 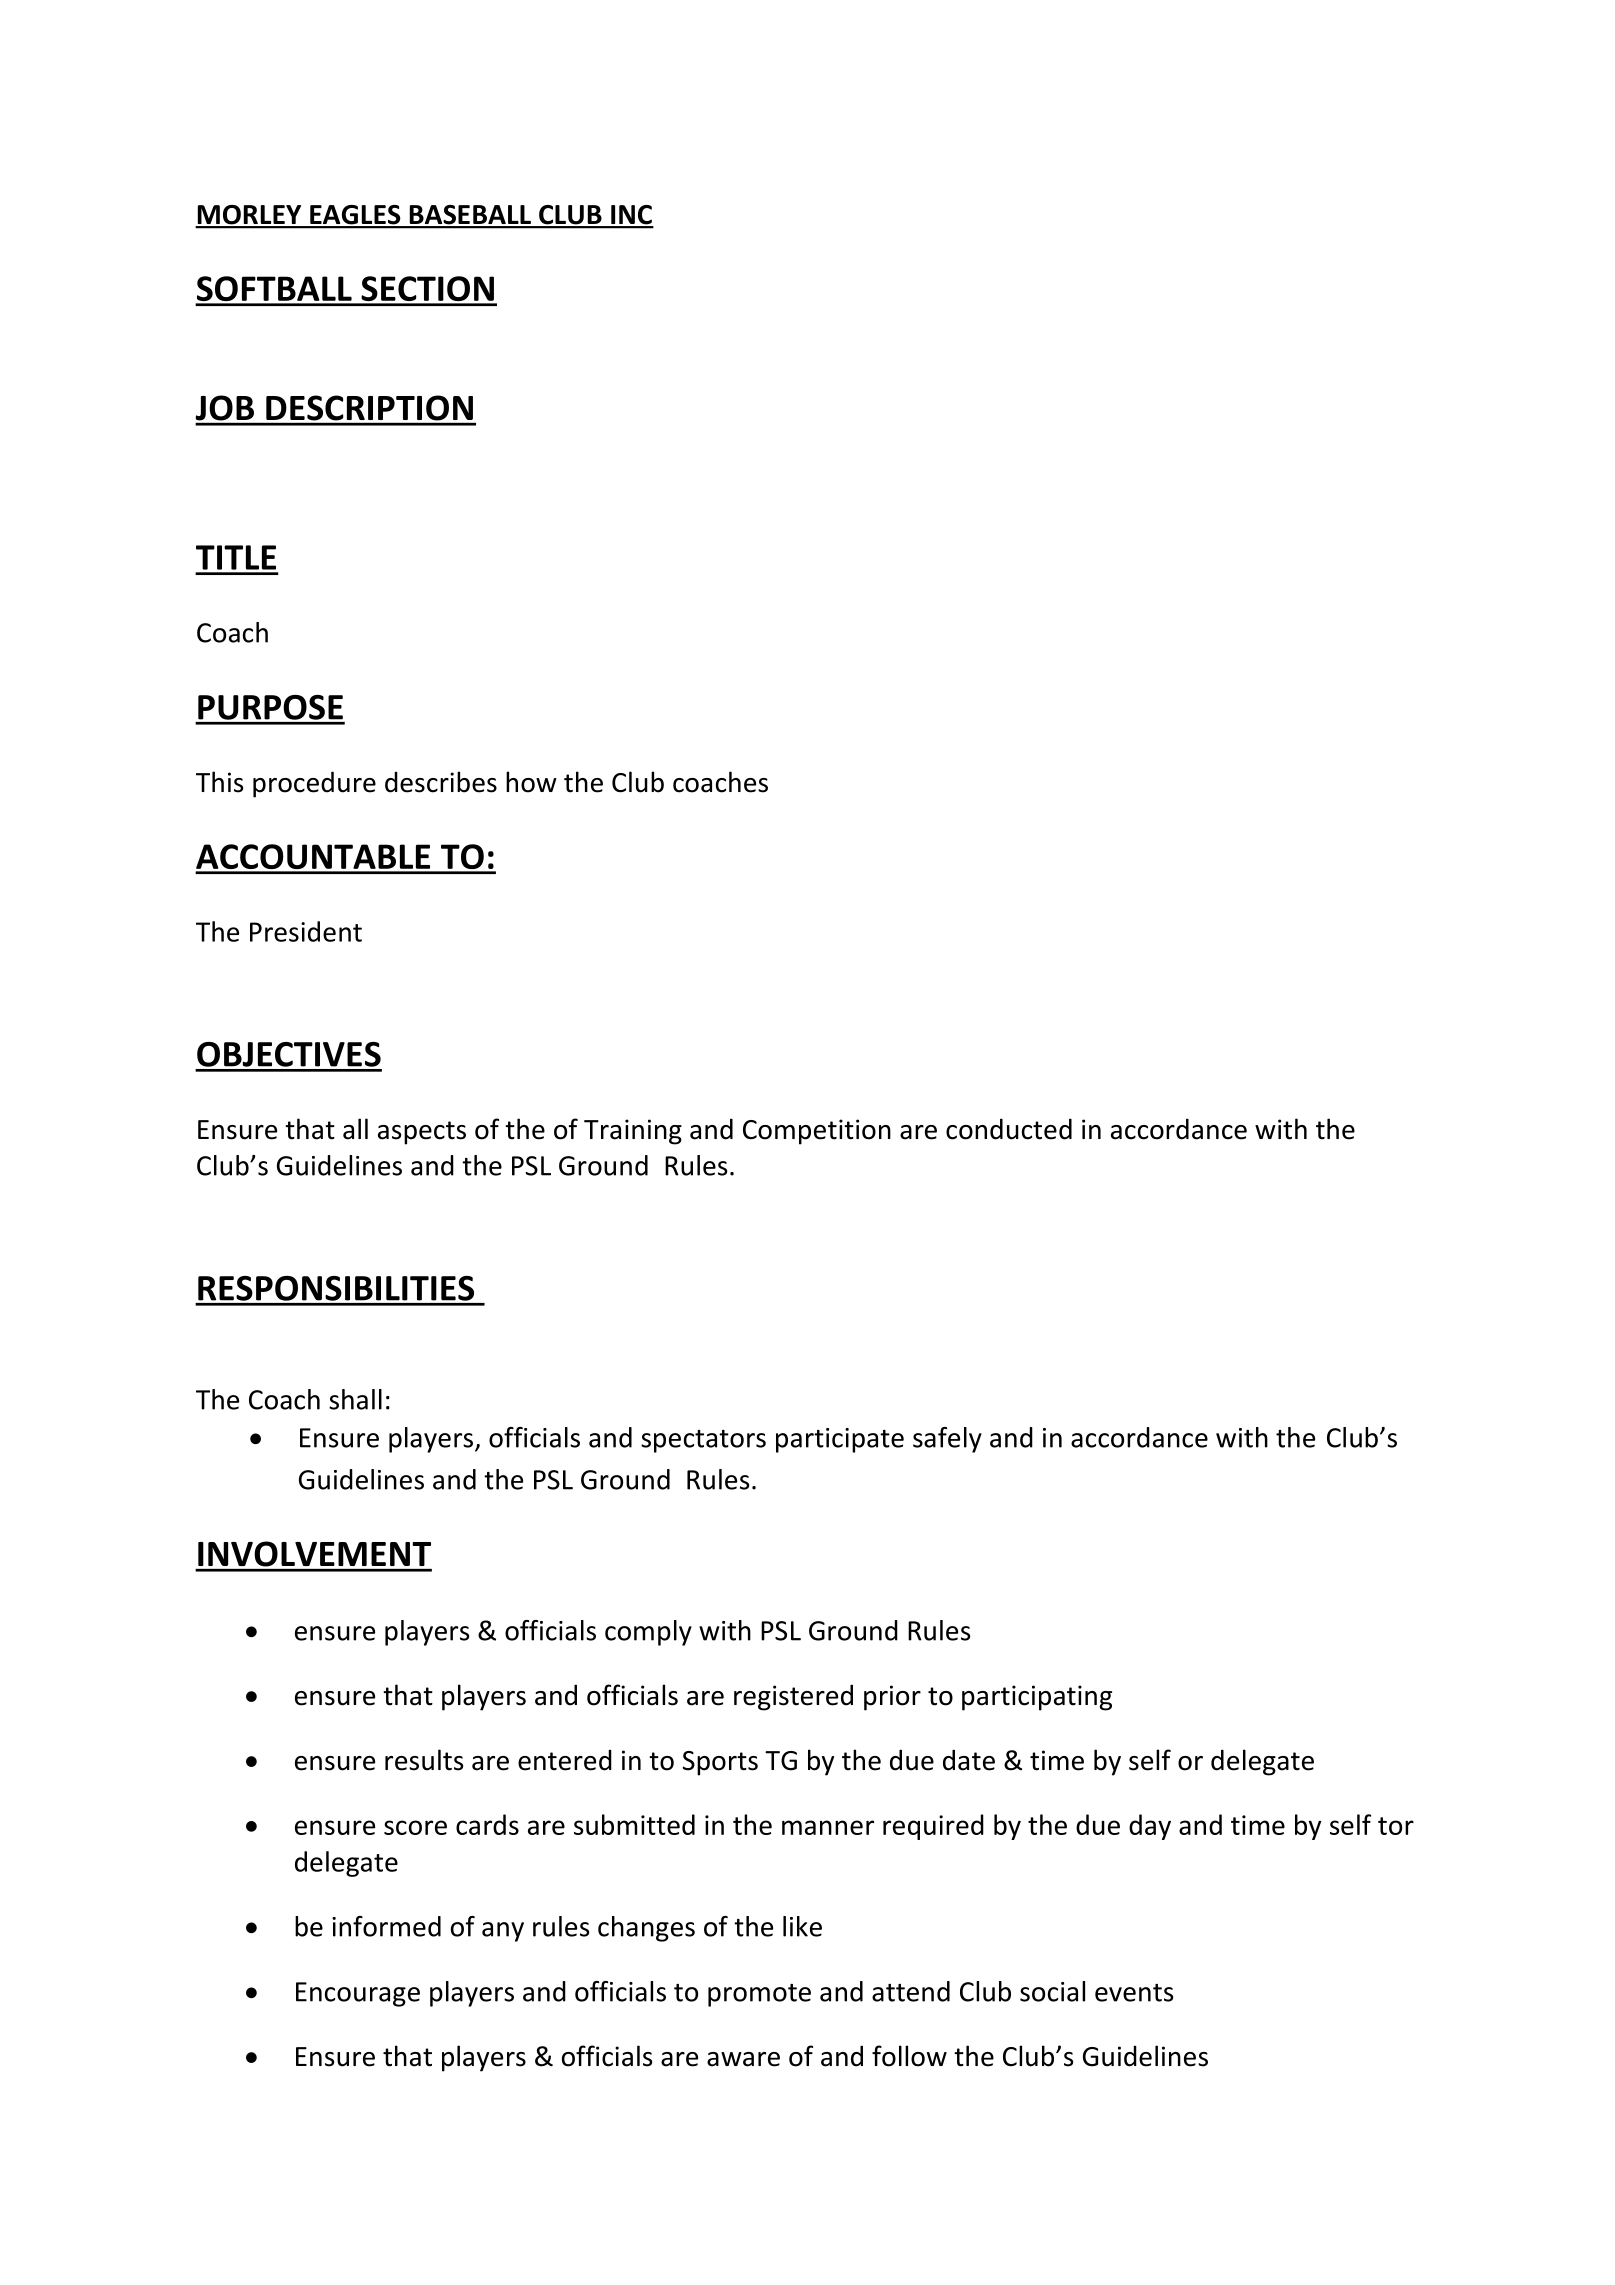 What do you see at coordinates (759, 1995) in the screenshot?
I see `promote` at bounding box center [759, 1995].
